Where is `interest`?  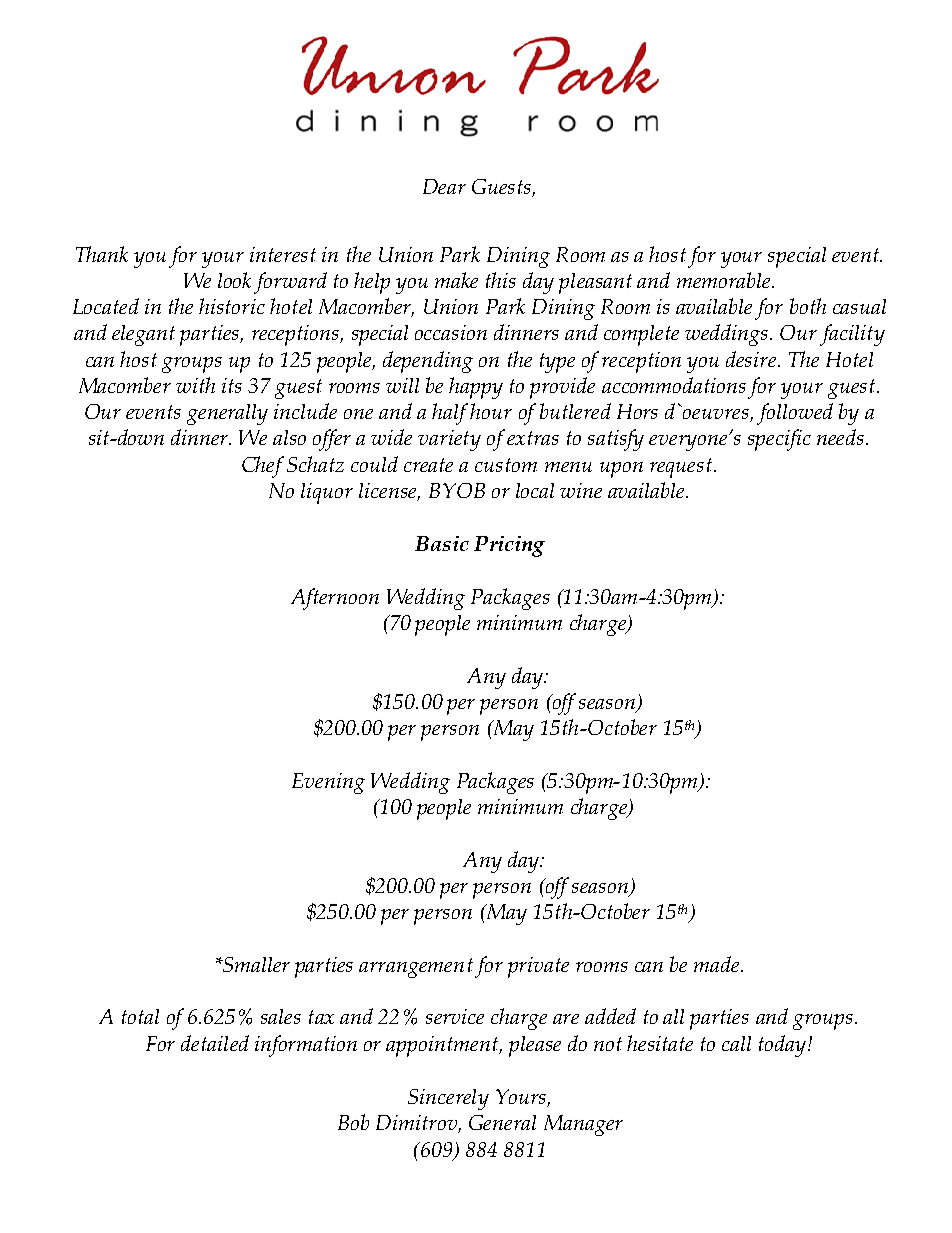 interest is located at coordinates (283, 254).
